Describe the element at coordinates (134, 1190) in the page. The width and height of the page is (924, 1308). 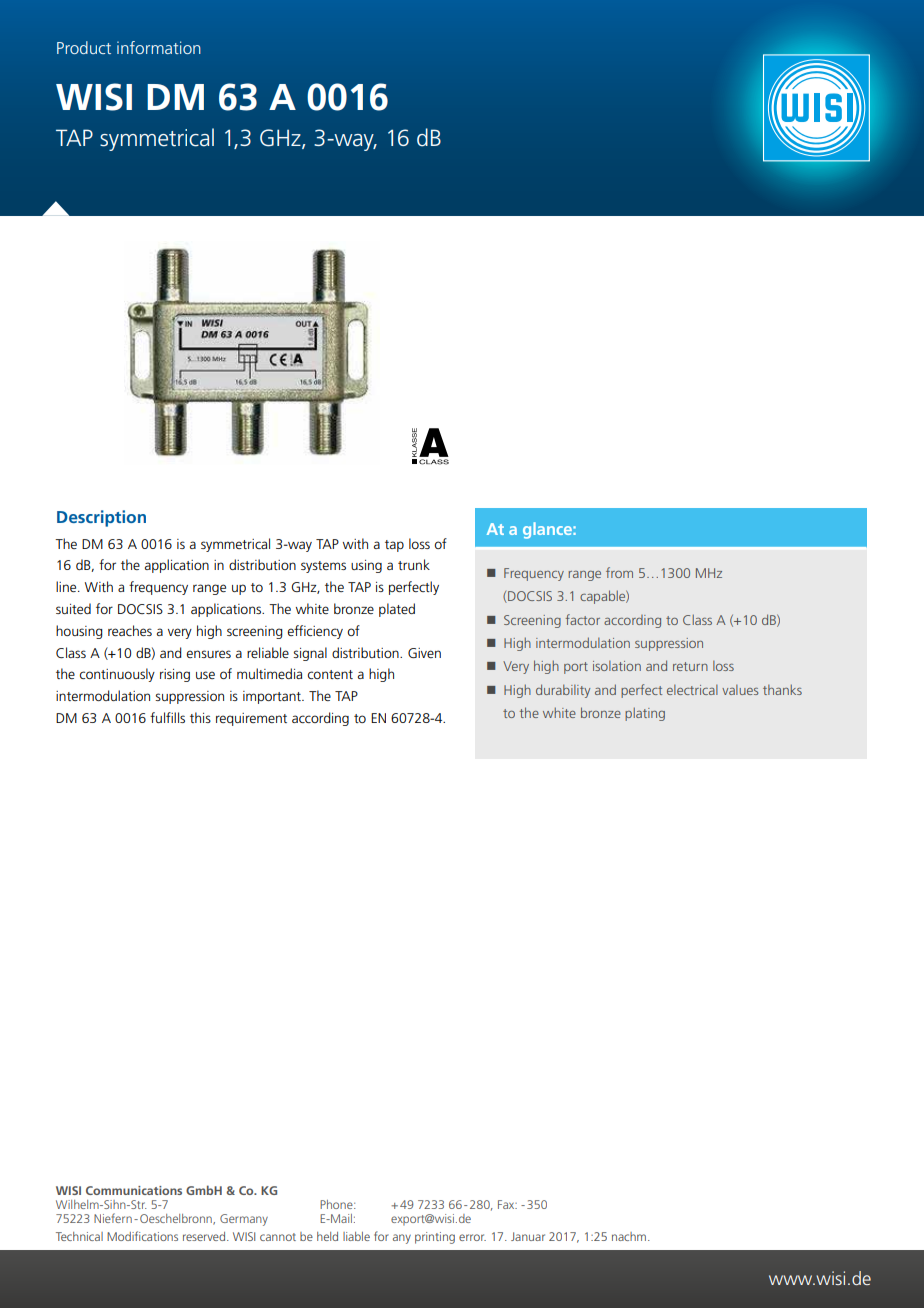
I see `Communications` at that location.
